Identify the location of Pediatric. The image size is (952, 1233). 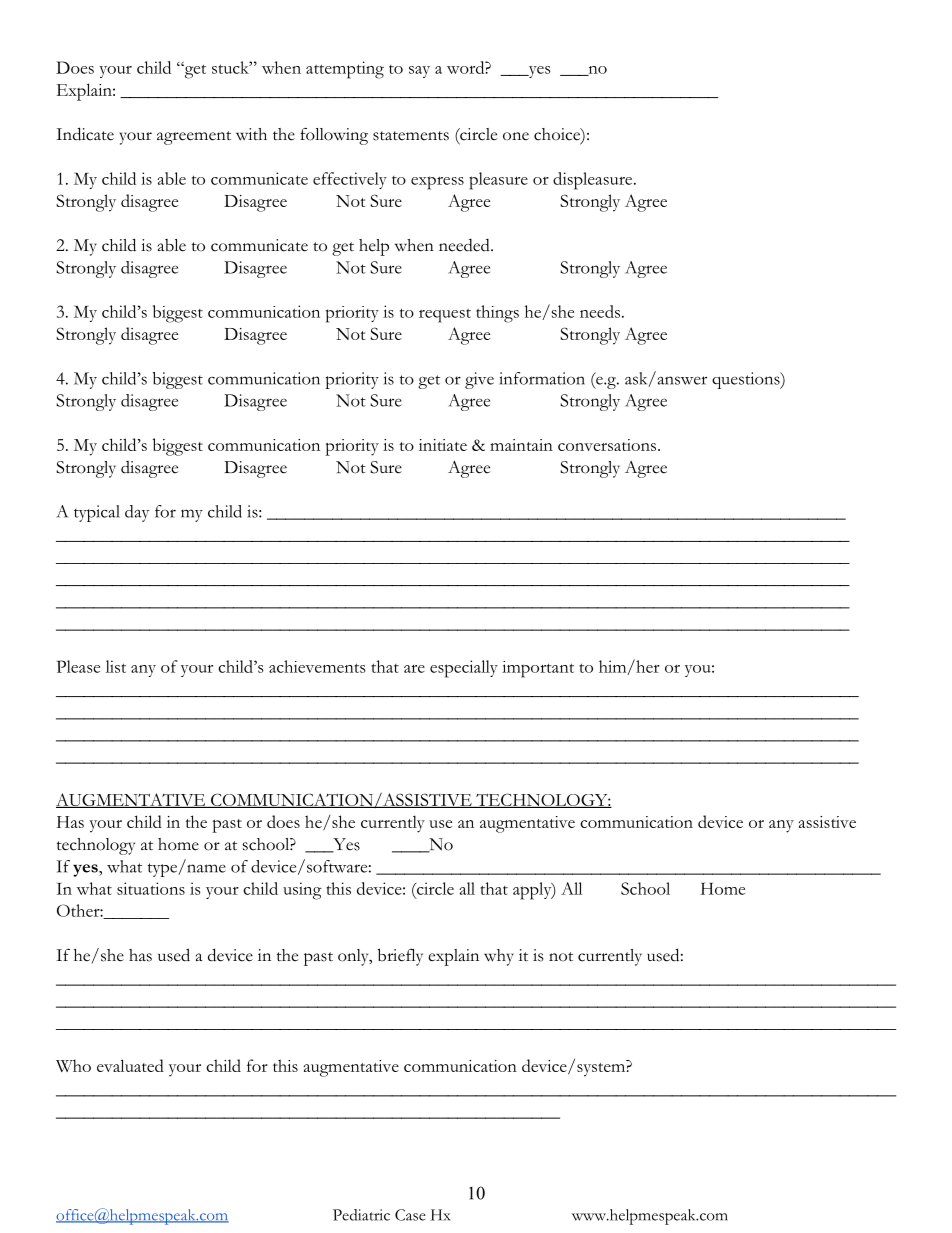
(361, 1215).
